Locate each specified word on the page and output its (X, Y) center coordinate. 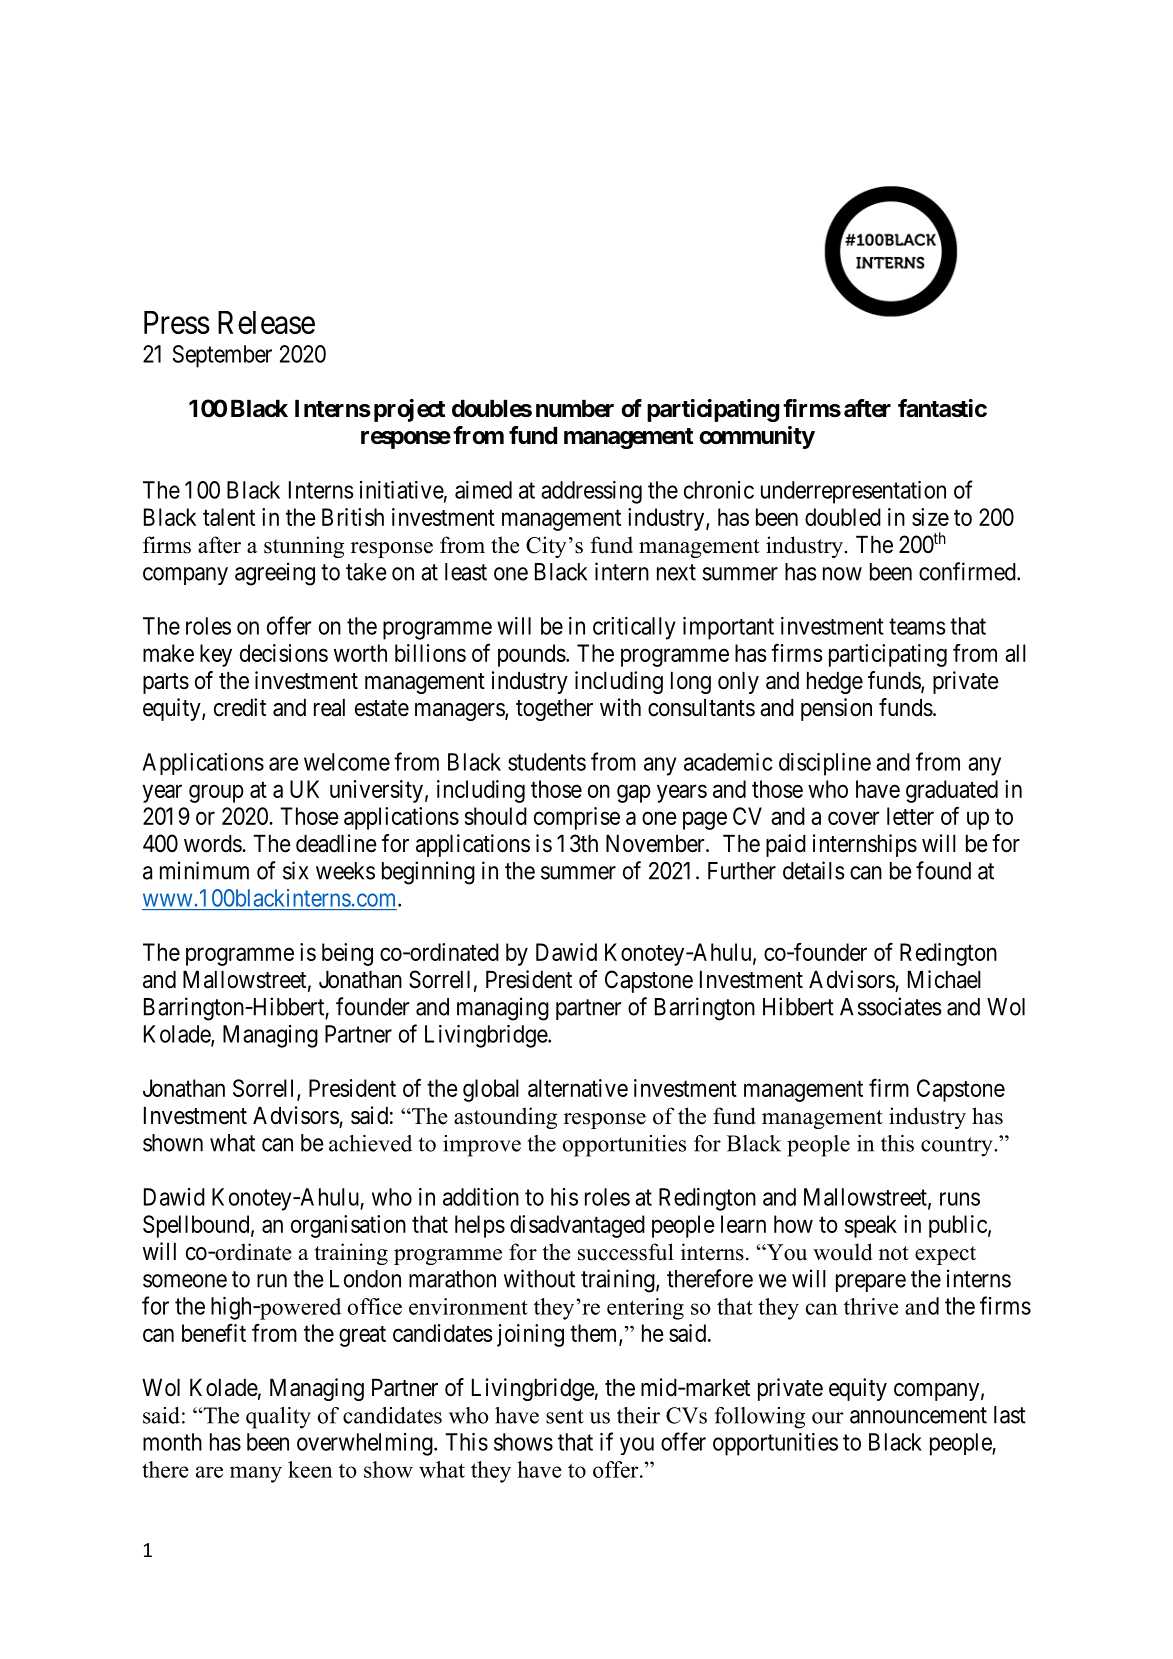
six (295, 870)
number (575, 408)
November (656, 843)
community (757, 437)
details (814, 870)
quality (278, 1418)
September (222, 356)
